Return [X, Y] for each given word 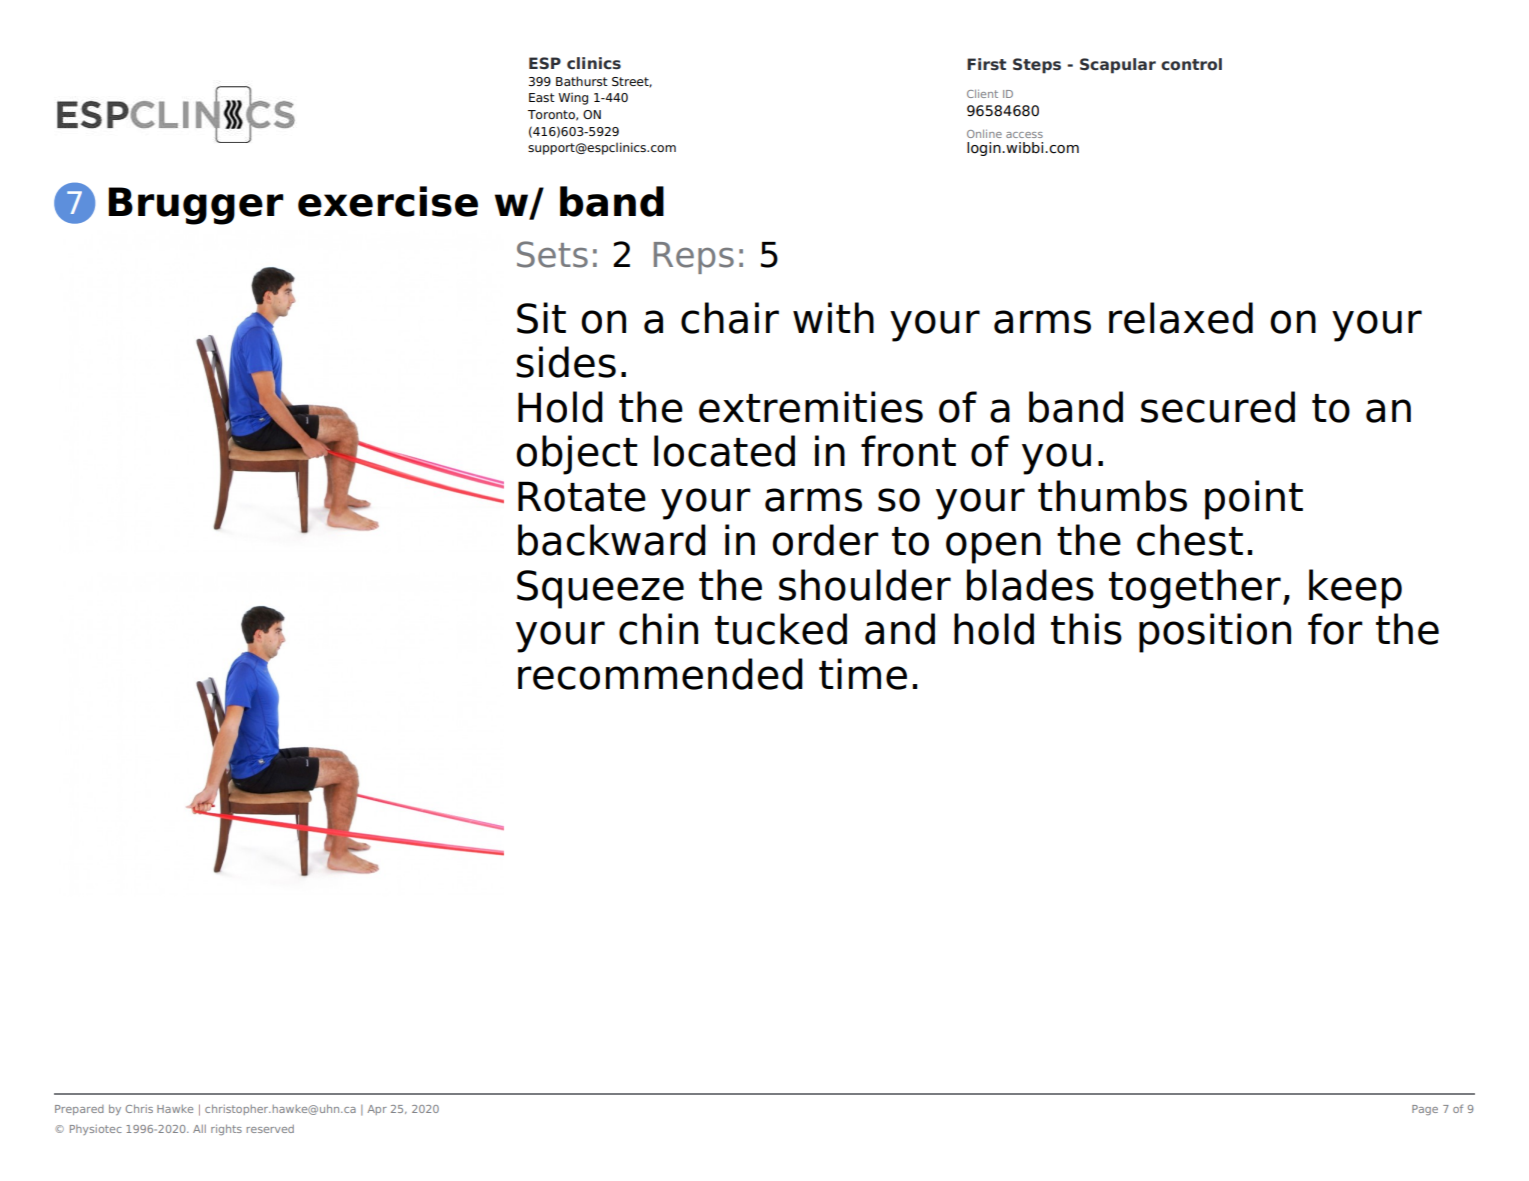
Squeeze [600, 589]
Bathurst [582, 81]
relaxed [1181, 318]
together [1195, 589]
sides [566, 362]
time [863, 674]
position [1215, 633]
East [542, 97]
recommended [660, 674]
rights [226, 1129]
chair [730, 318]
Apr [377, 1110]
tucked [781, 629]
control [1191, 64]
